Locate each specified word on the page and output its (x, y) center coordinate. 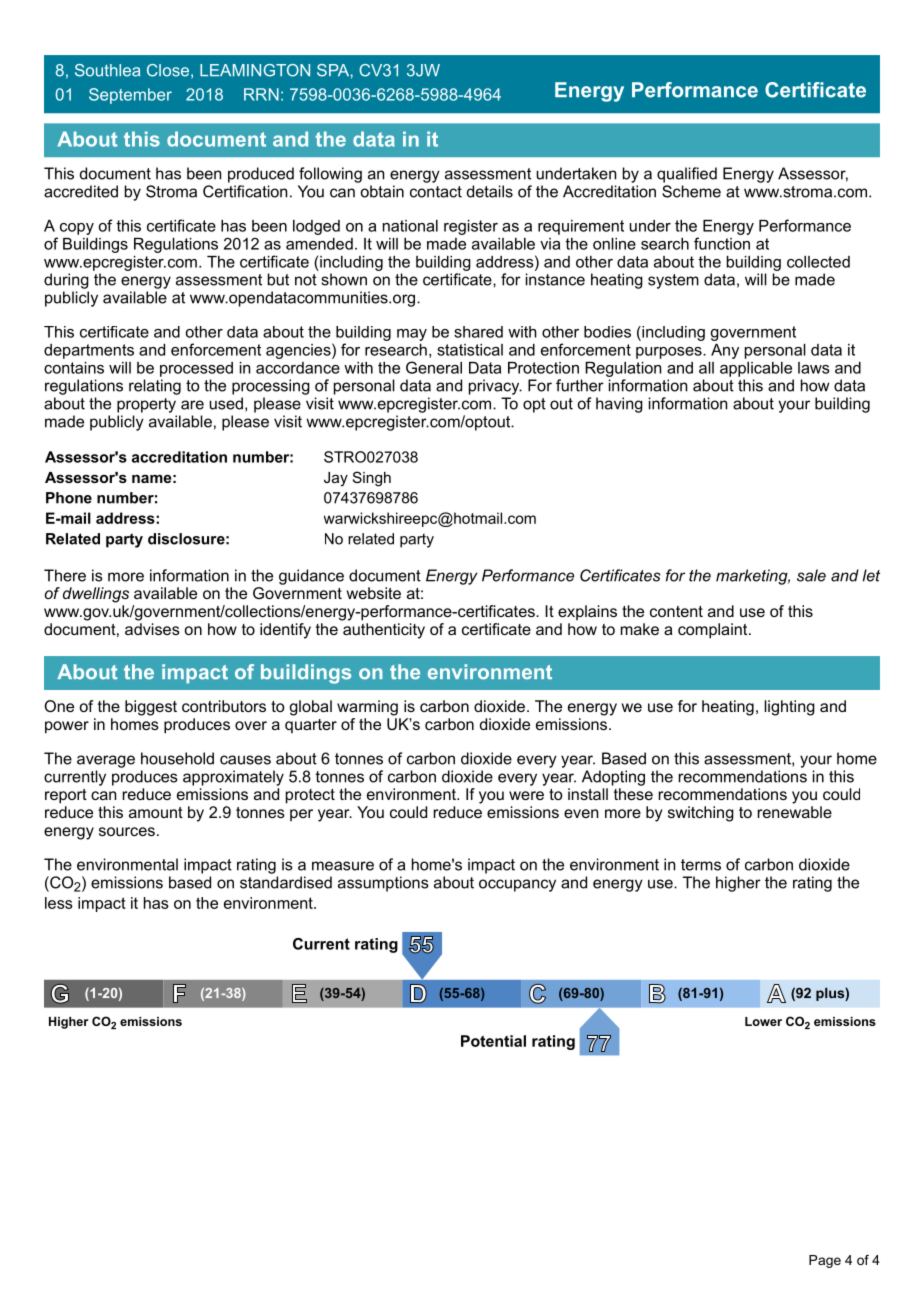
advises (152, 629)
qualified (687, 175)
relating (155, 387)
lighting (789, 708)
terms (701, 865)
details (490, 191)
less (59, 903)
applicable (756, 369)
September (130, 96)
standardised (286, 882)
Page (825, 1261)
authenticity (384, 631)
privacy (495, 387)
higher (738, 884)
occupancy (517, 885)
